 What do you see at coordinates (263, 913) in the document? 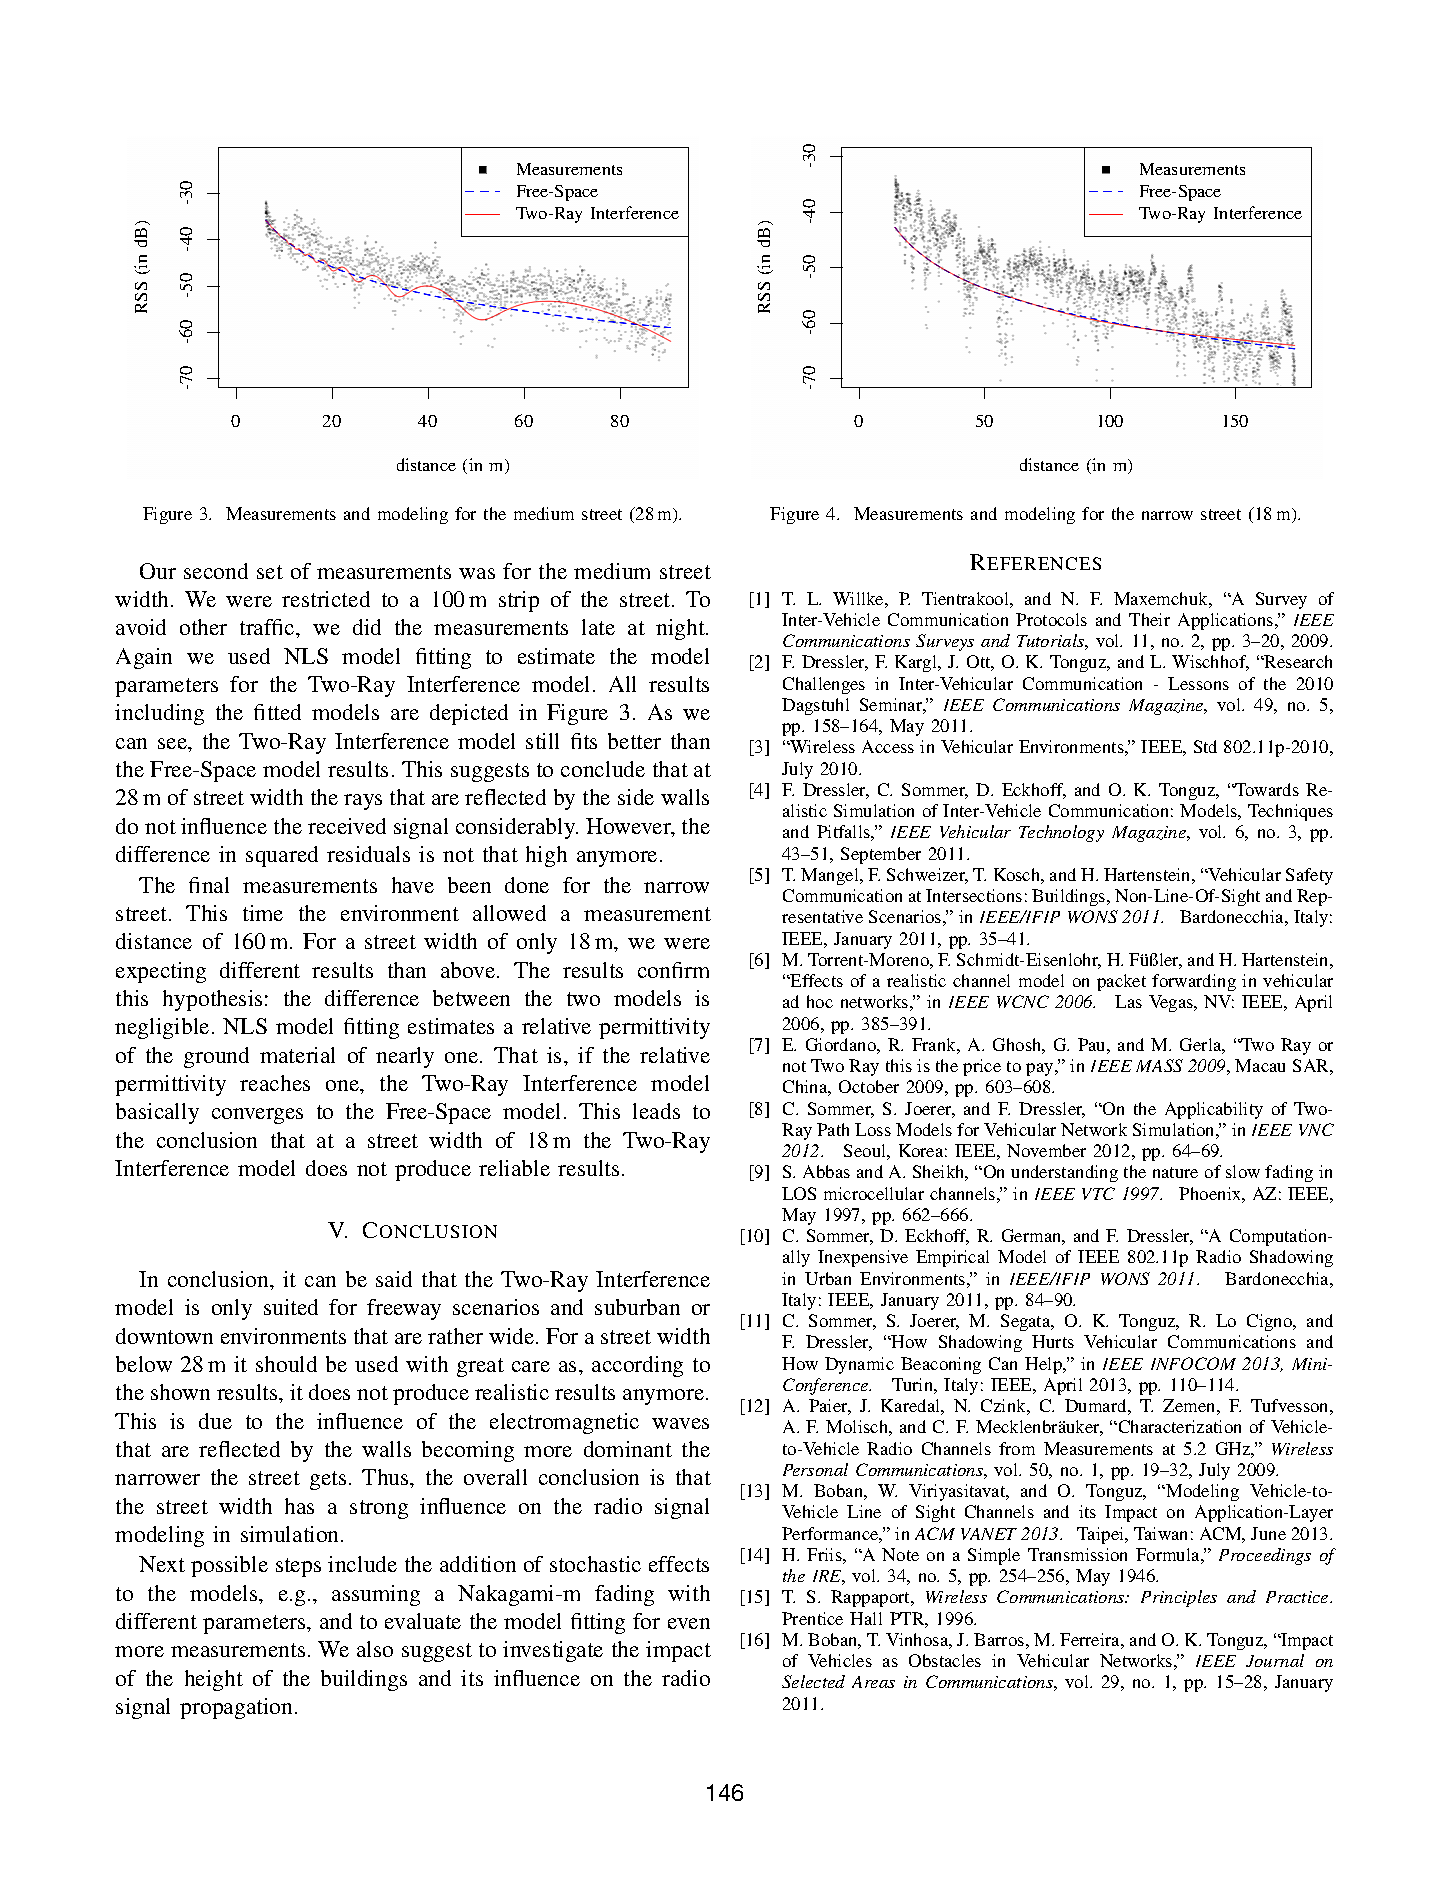
I see `time` at bounding box center [263, 913].
